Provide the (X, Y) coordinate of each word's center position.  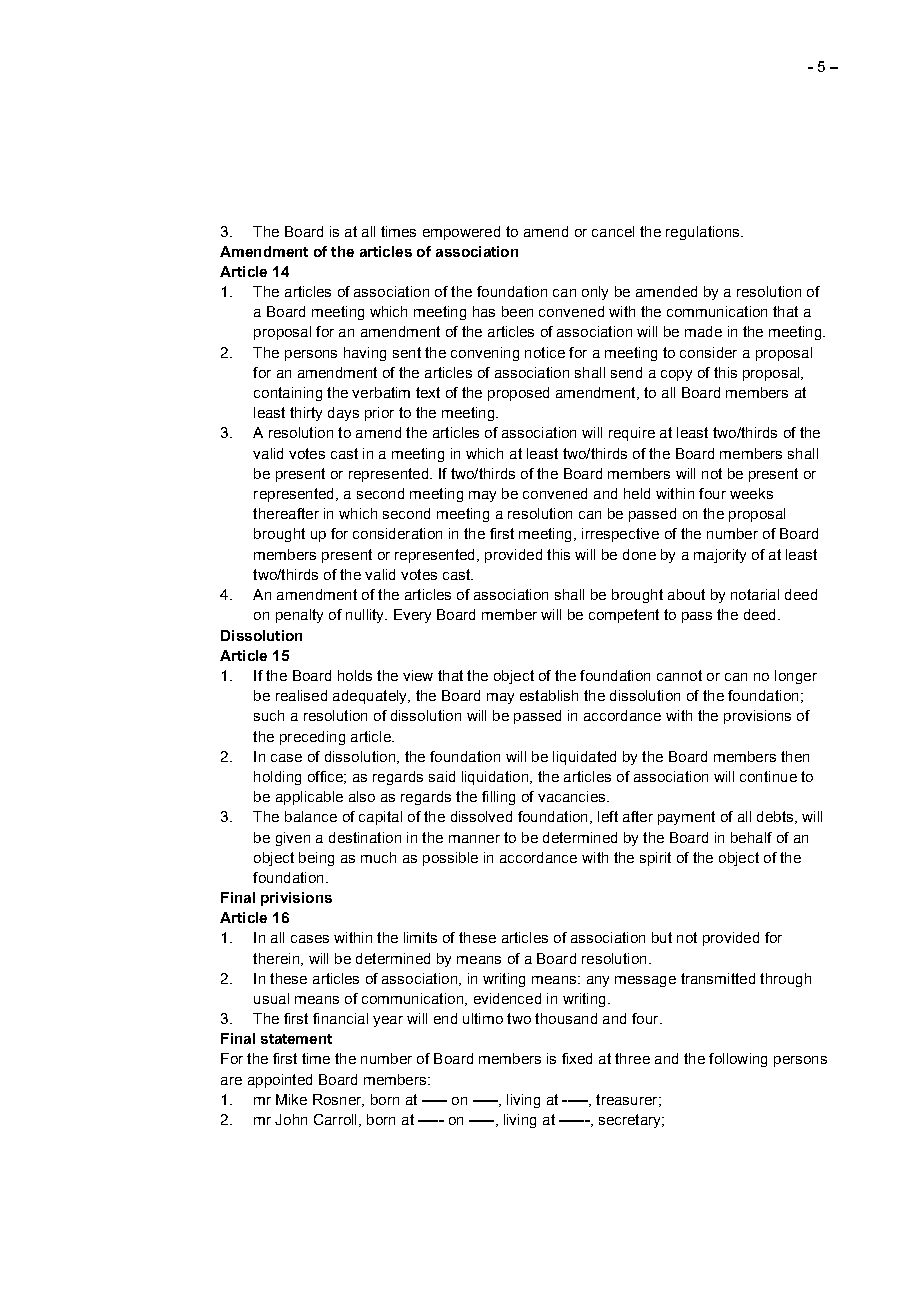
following (738, 1060)
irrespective (620, 535)
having (365, 354)
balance (311, 816)
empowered (461, 233)
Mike (291, 1099)
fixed (577, 1058)
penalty (299, 616)
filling (498, 798)
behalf (751, 837)
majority (720, 556)
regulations (704, 233)
